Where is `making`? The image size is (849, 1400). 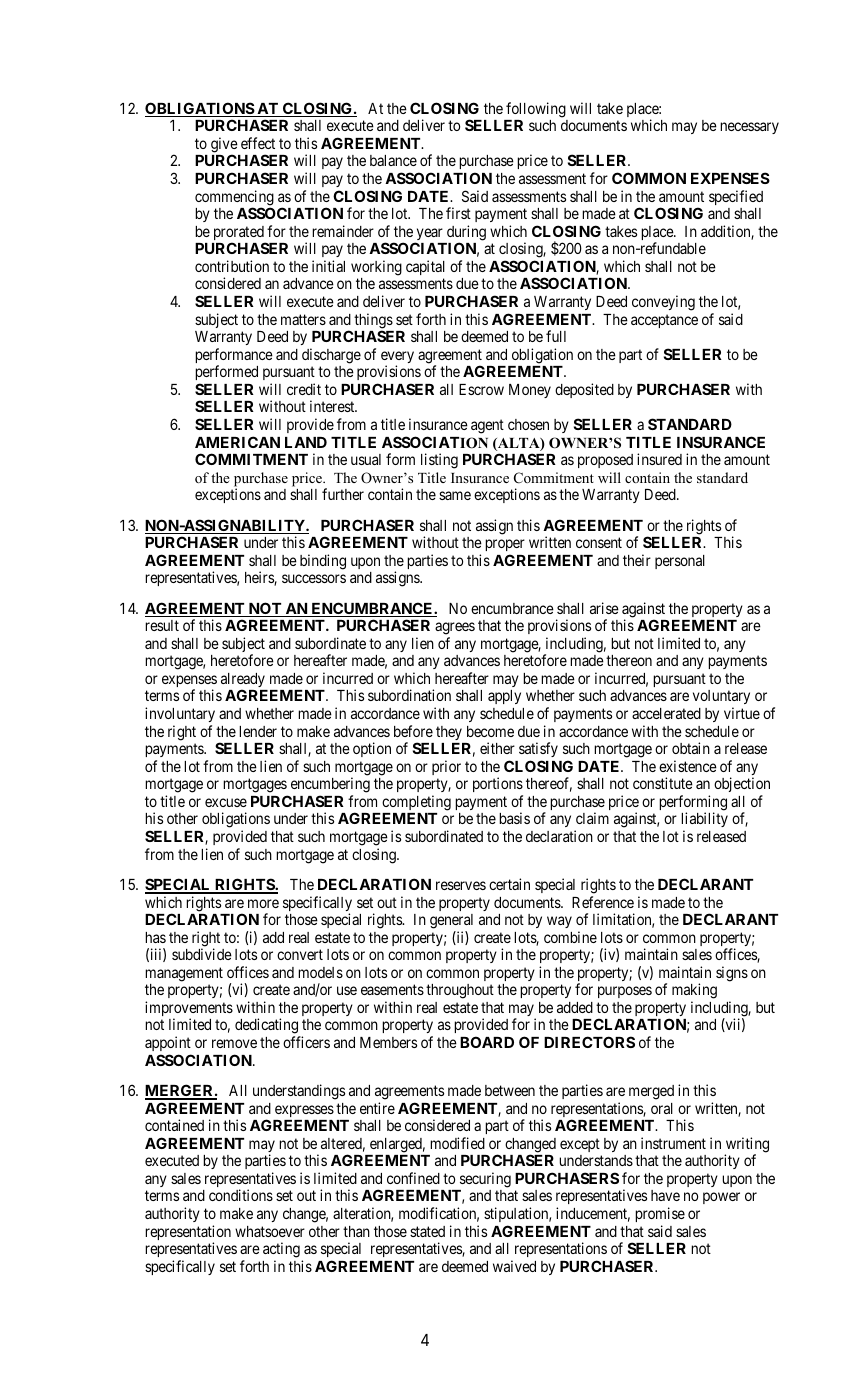
making is located at coordinates (694, 992).
